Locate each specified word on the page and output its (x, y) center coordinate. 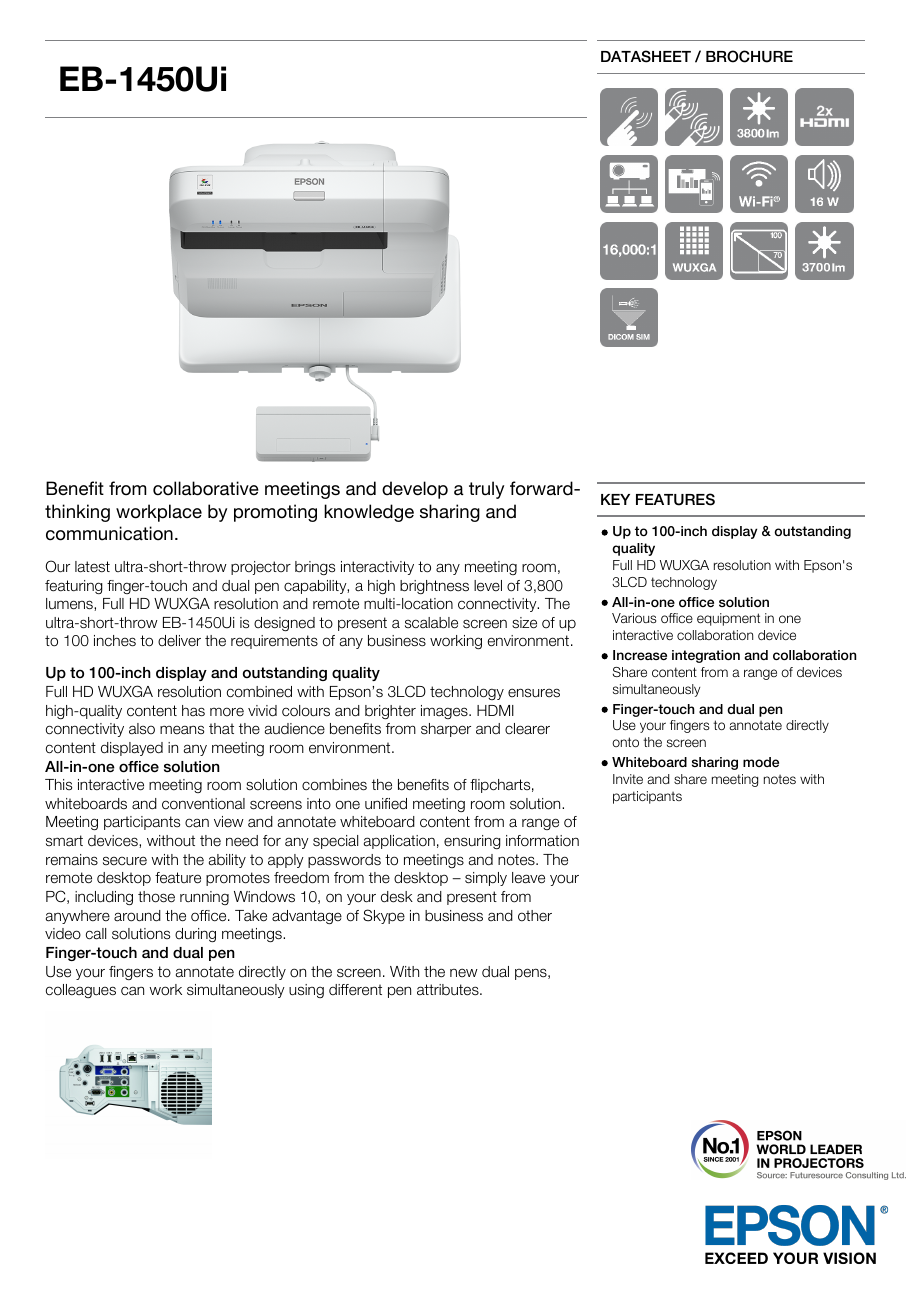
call (96, 934)
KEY (615, 499)
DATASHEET (646, 56)
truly (486, 490)
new (464, 972)
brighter (390, 712)
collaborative (206, 488)
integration (706, 656)
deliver (179, 640)
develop (415, 490)
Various (634, 618)
